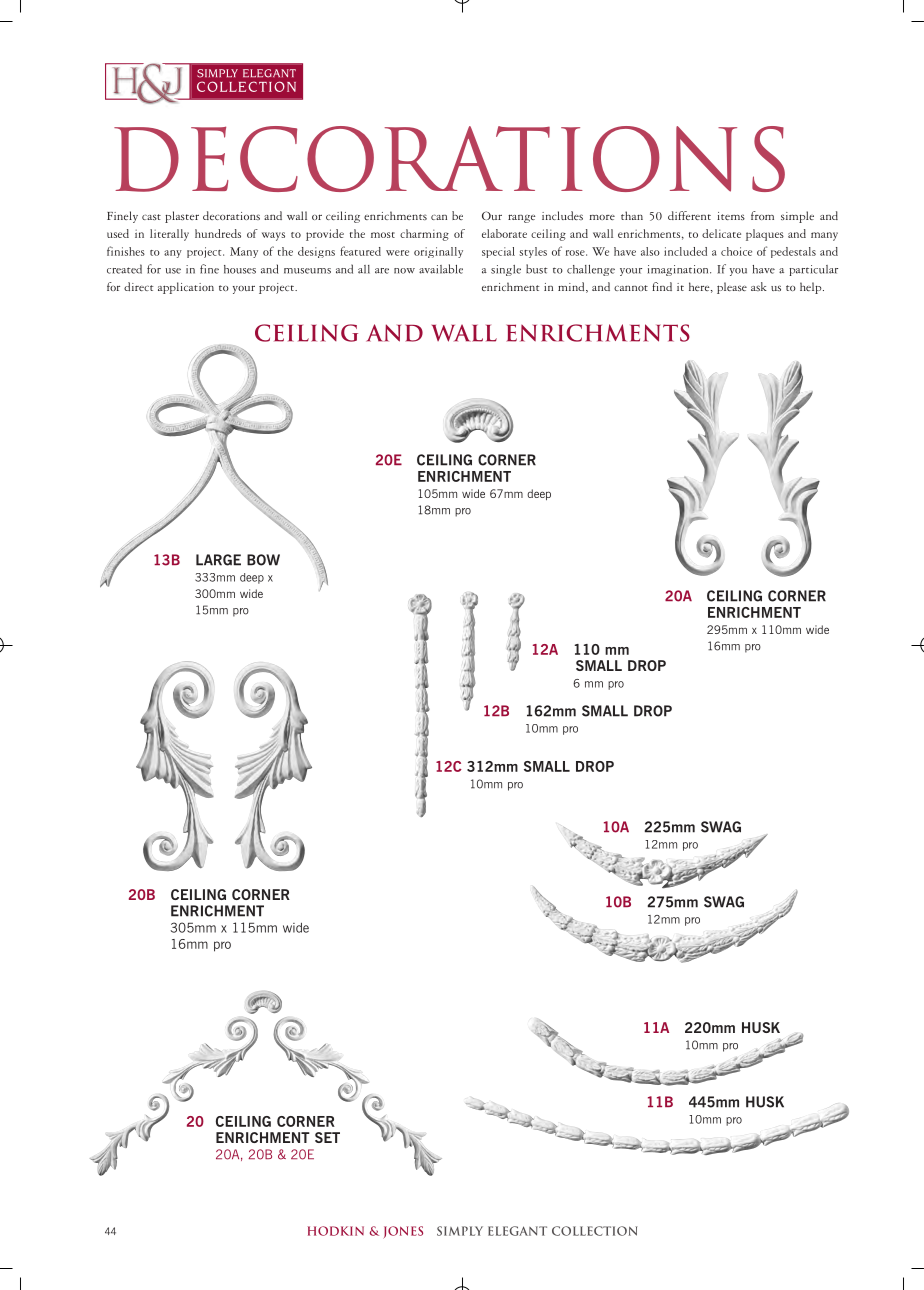 The width and height of the screenshot is (924, 1290). I want to click on SET, so click(327, 1137).
